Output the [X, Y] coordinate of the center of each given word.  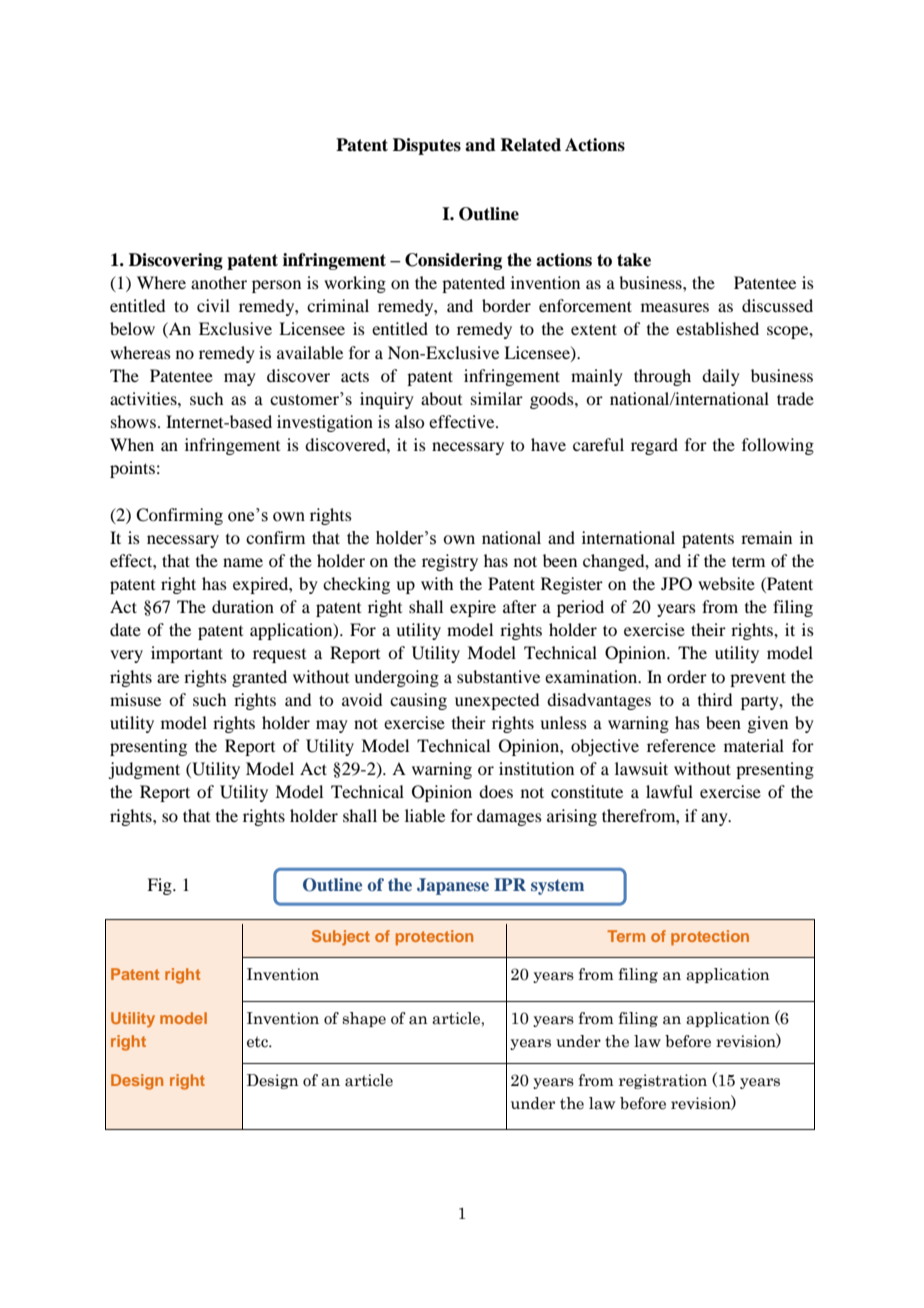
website [726, 583]
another [219, 282]
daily [721, 377]
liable [425, 815]
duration [243, 606]
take [634, 260]
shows [133, 421]
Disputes [427, 146]
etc [258, 1042]
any [715, 819]
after [520, 606]
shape [364, 1019]
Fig [160, 886]
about [441, 398]
